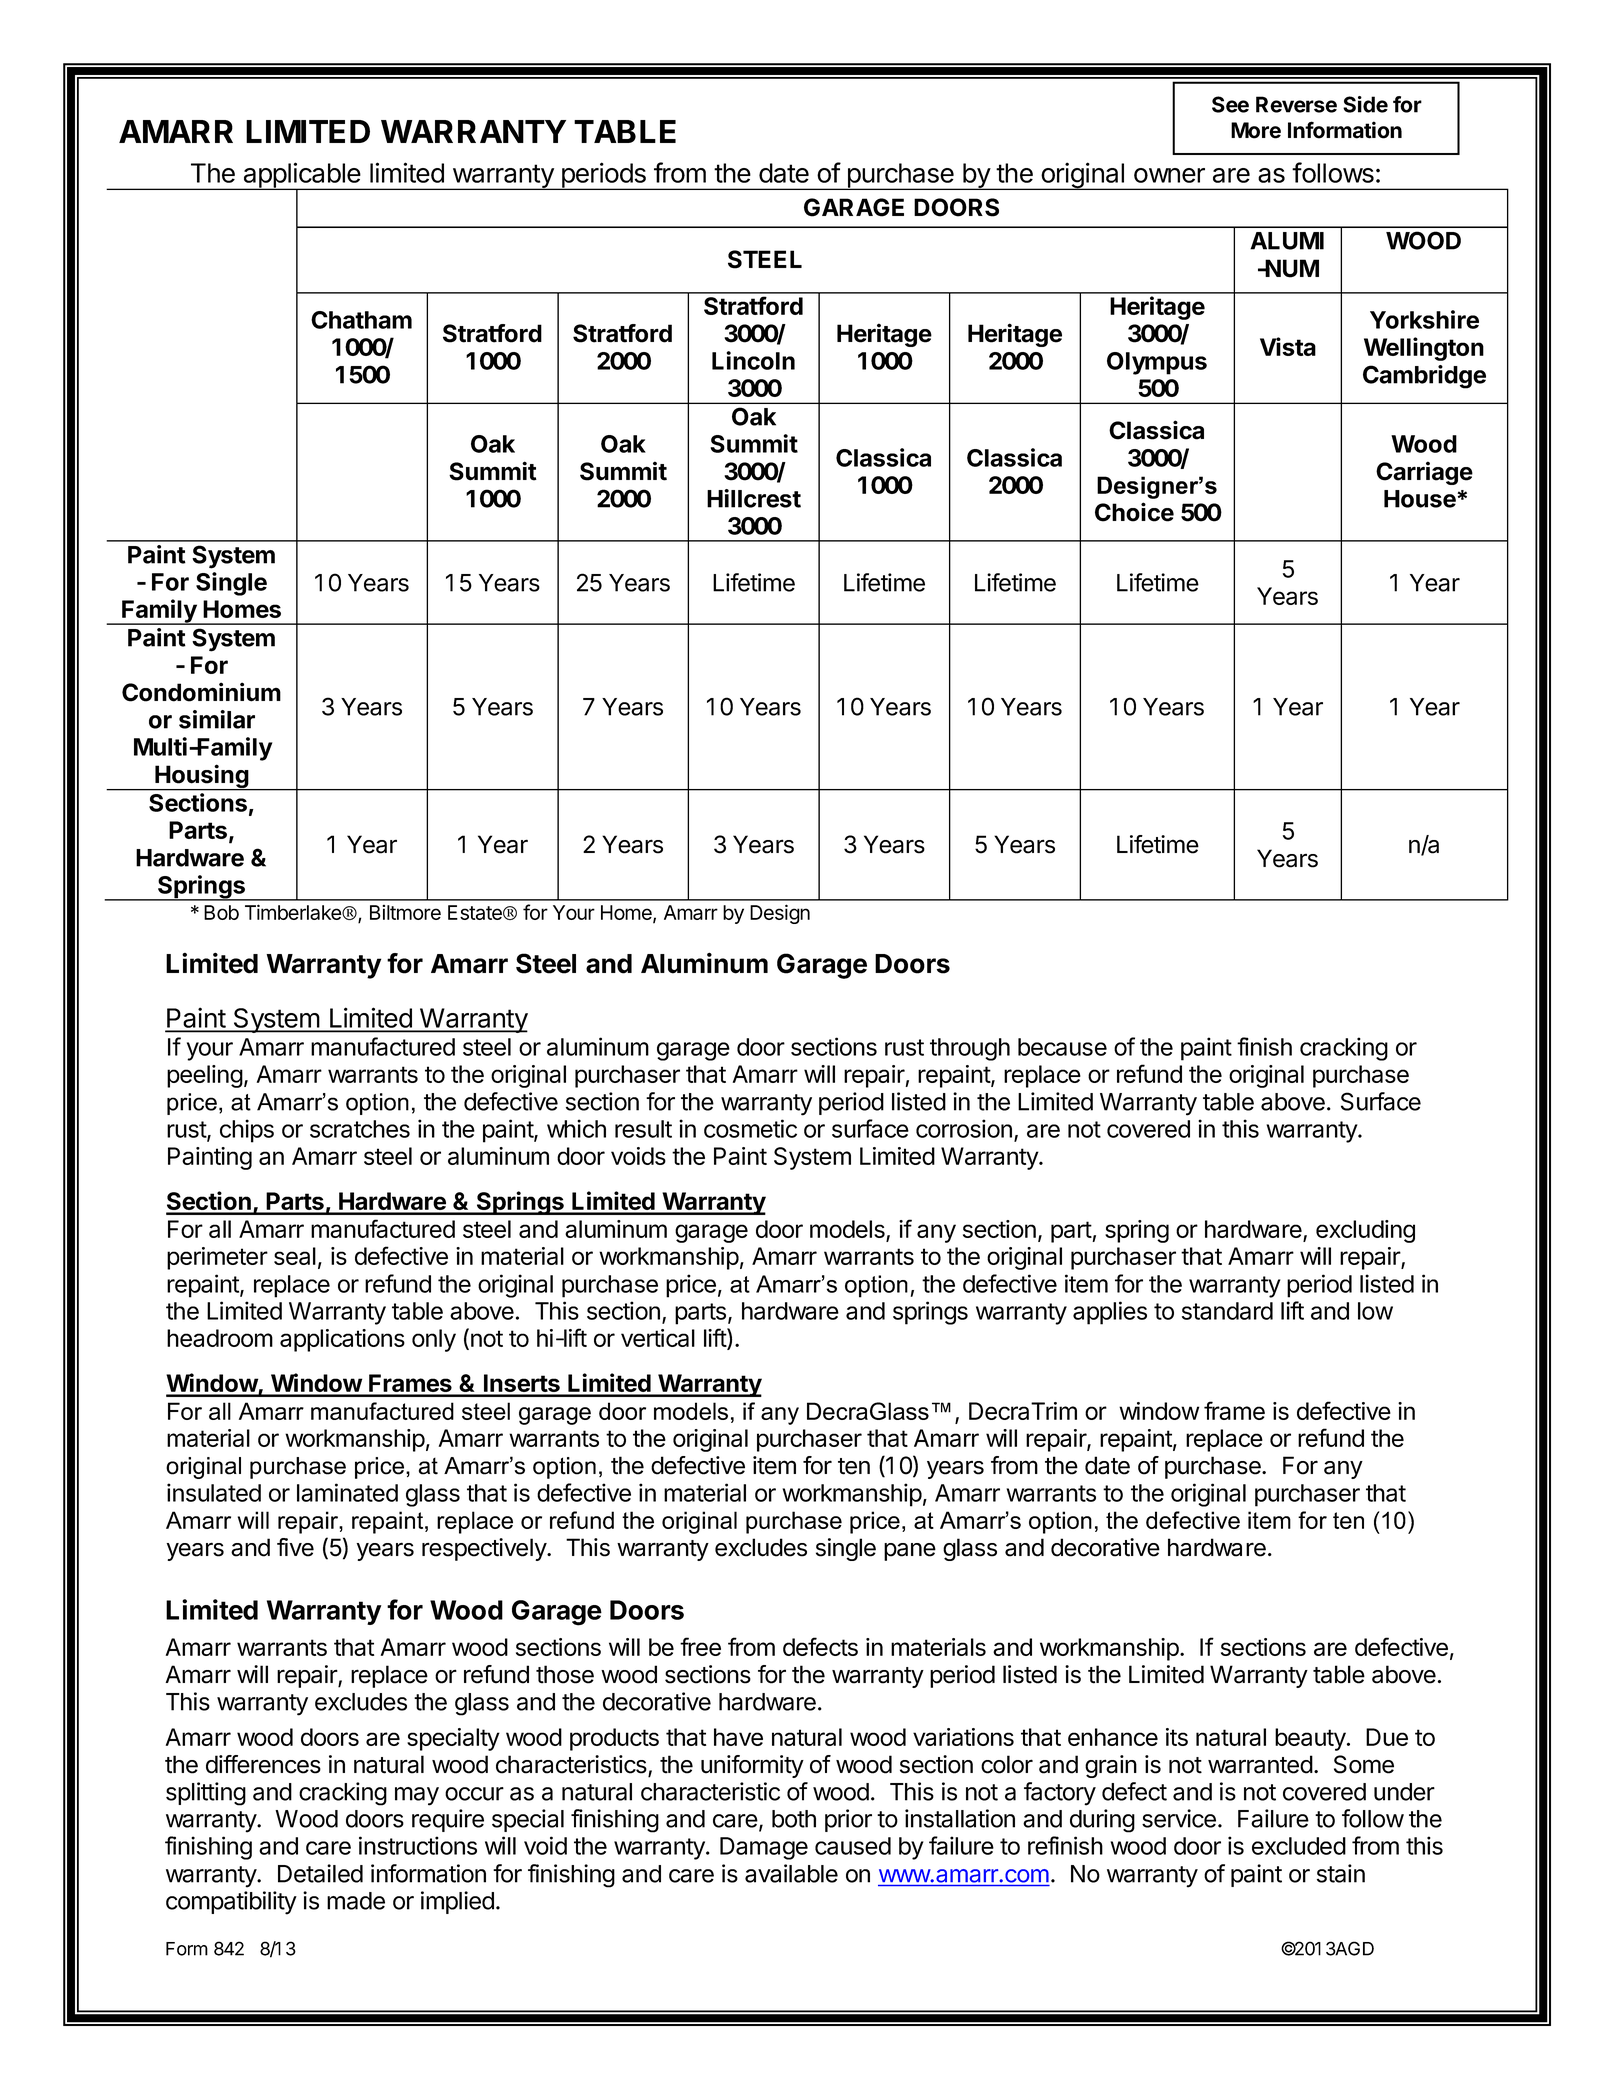 Image resolution: width=1614 pixels, height=2089 pixels. What do you see at coordinates (658, 1338) in the screenshot?
I see `vertical` at bounding box center [658, 1338].
